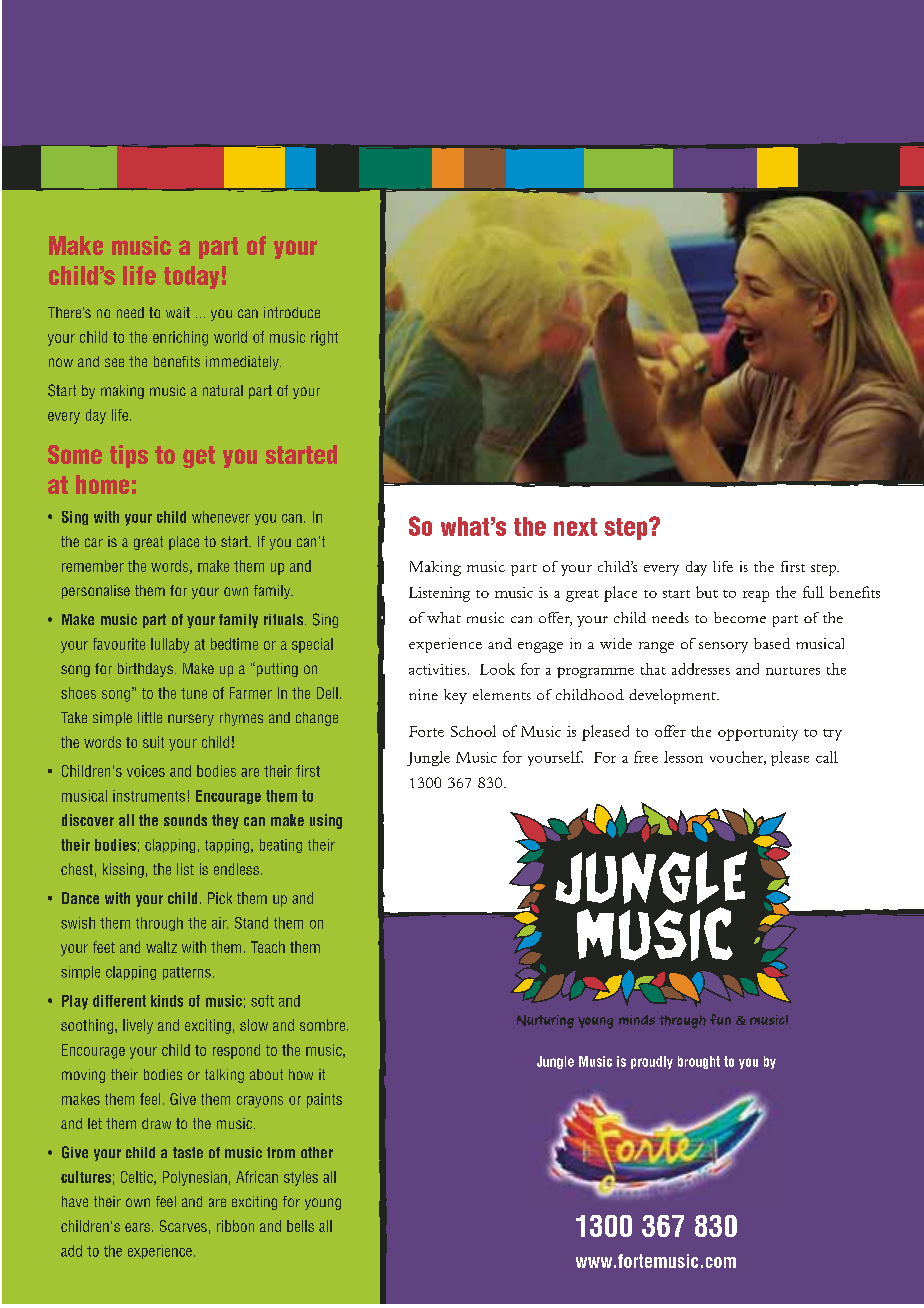 This screenshot has width=924, height=1308. Describe the element at coordinates (652, 1062) in the screenshot. I see `proudly` at that location.
